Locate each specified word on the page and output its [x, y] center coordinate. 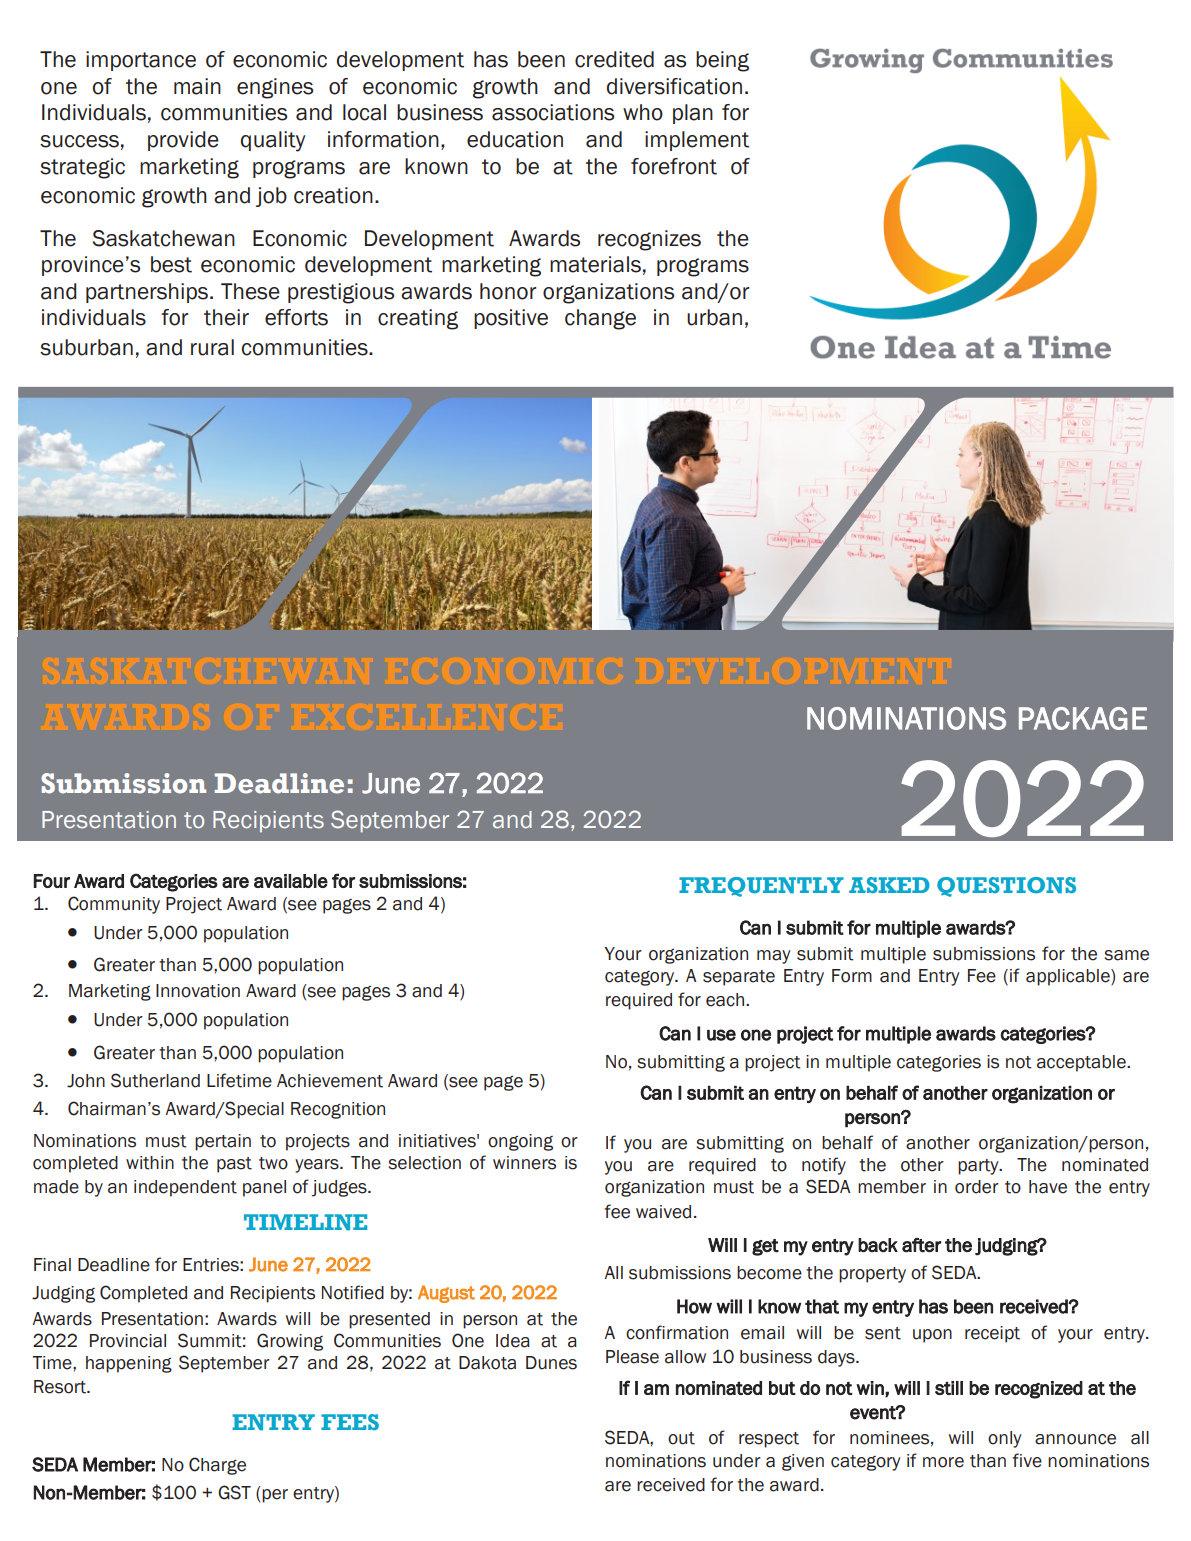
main [197, 86]
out [681, 1438]
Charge [217, 1466]
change [600, 319]
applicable [1069, 977]
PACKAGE [1083, 718]
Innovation [198, 991]
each [726, 1000]
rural [212, 347]
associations [553, 112]
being [722, 61]
